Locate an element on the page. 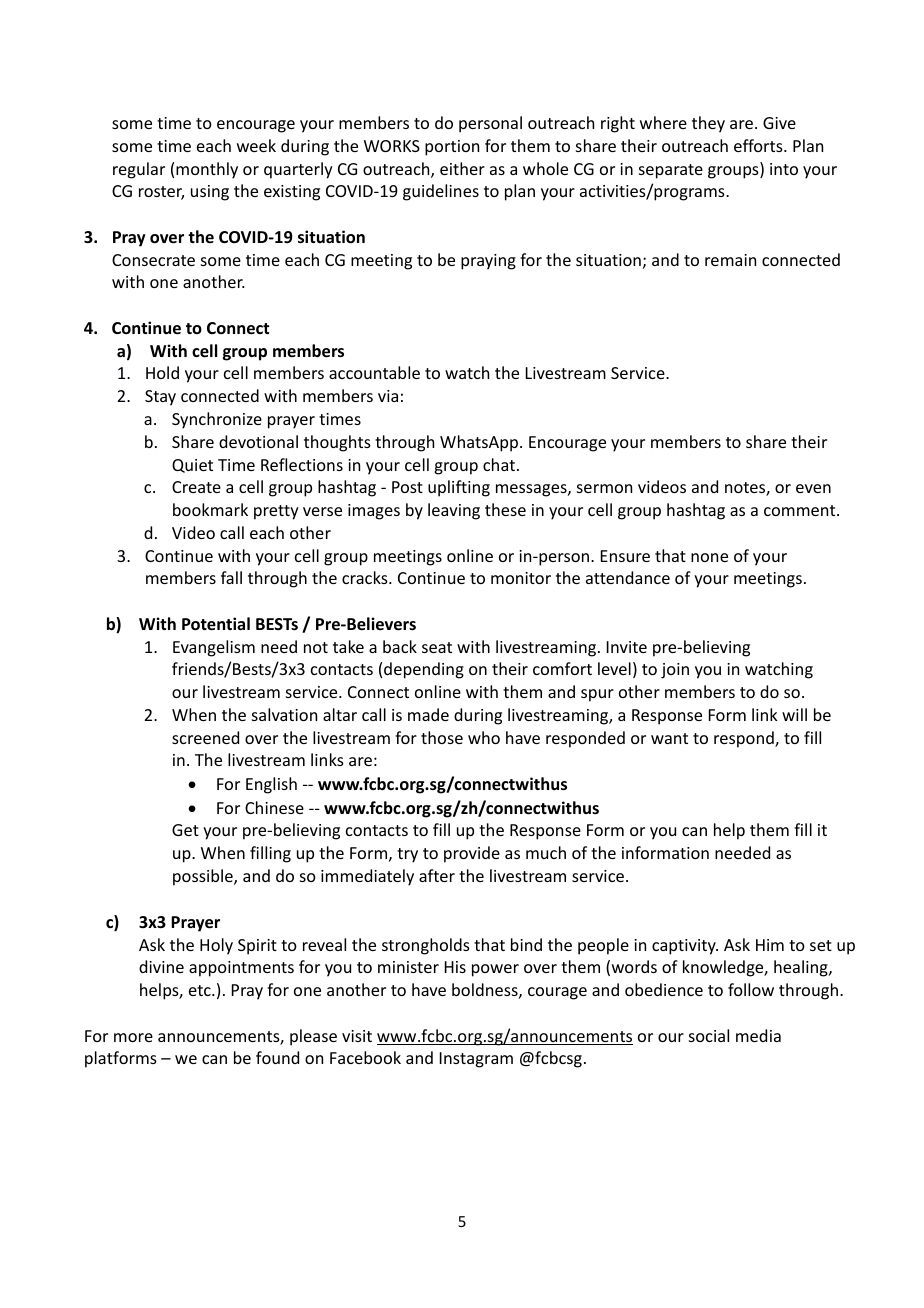  Instagram is located at coordinates (476, 1060).
